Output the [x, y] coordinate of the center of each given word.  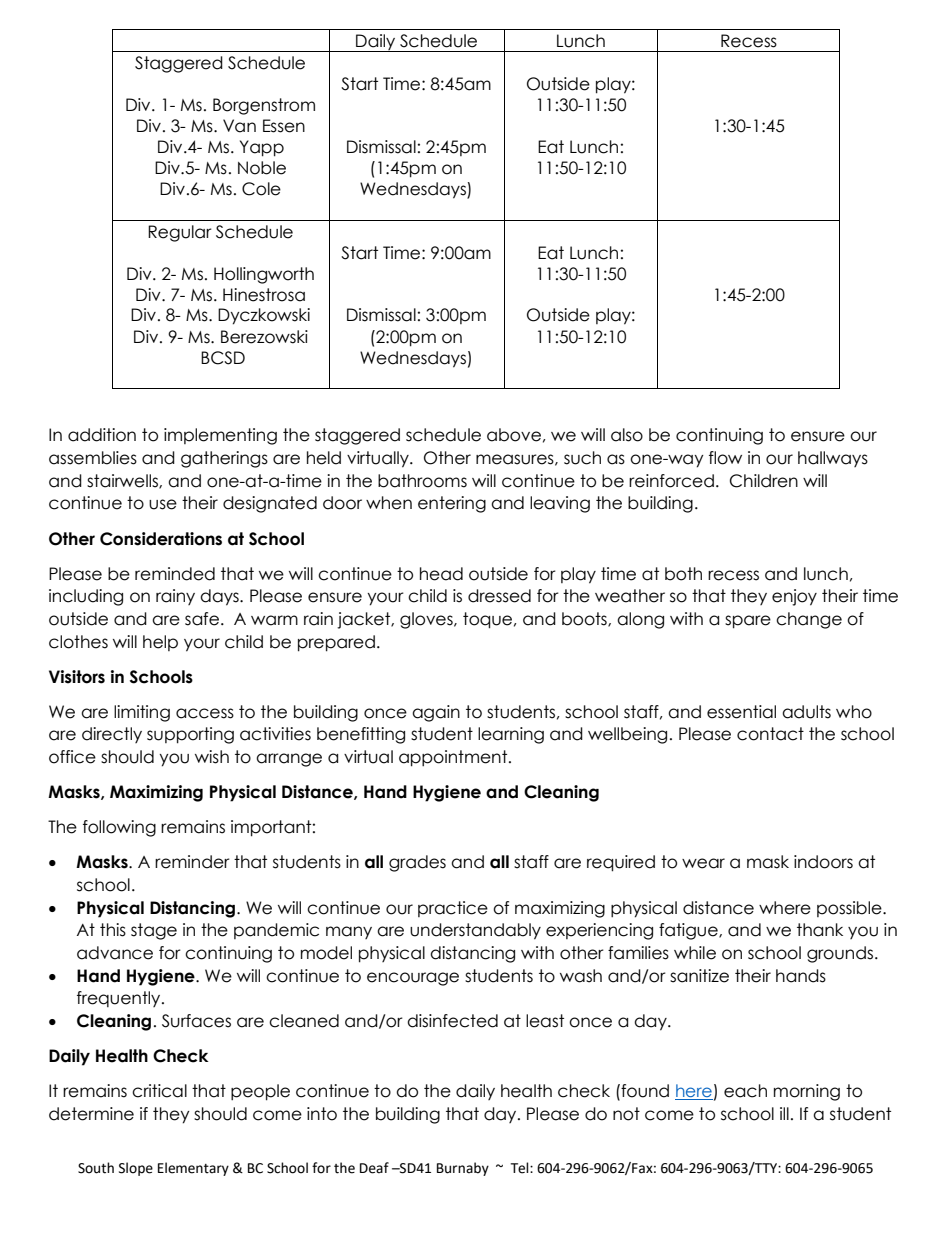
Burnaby [463, 1169]
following [119, 828]
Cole [261, 189]
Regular [180, 233]
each [745, 1091]
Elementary [193, 1169]
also [627, 435]
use [163, 504]
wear [703, 863]
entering [452, 504]
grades [417, 863]
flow [725, 458]
